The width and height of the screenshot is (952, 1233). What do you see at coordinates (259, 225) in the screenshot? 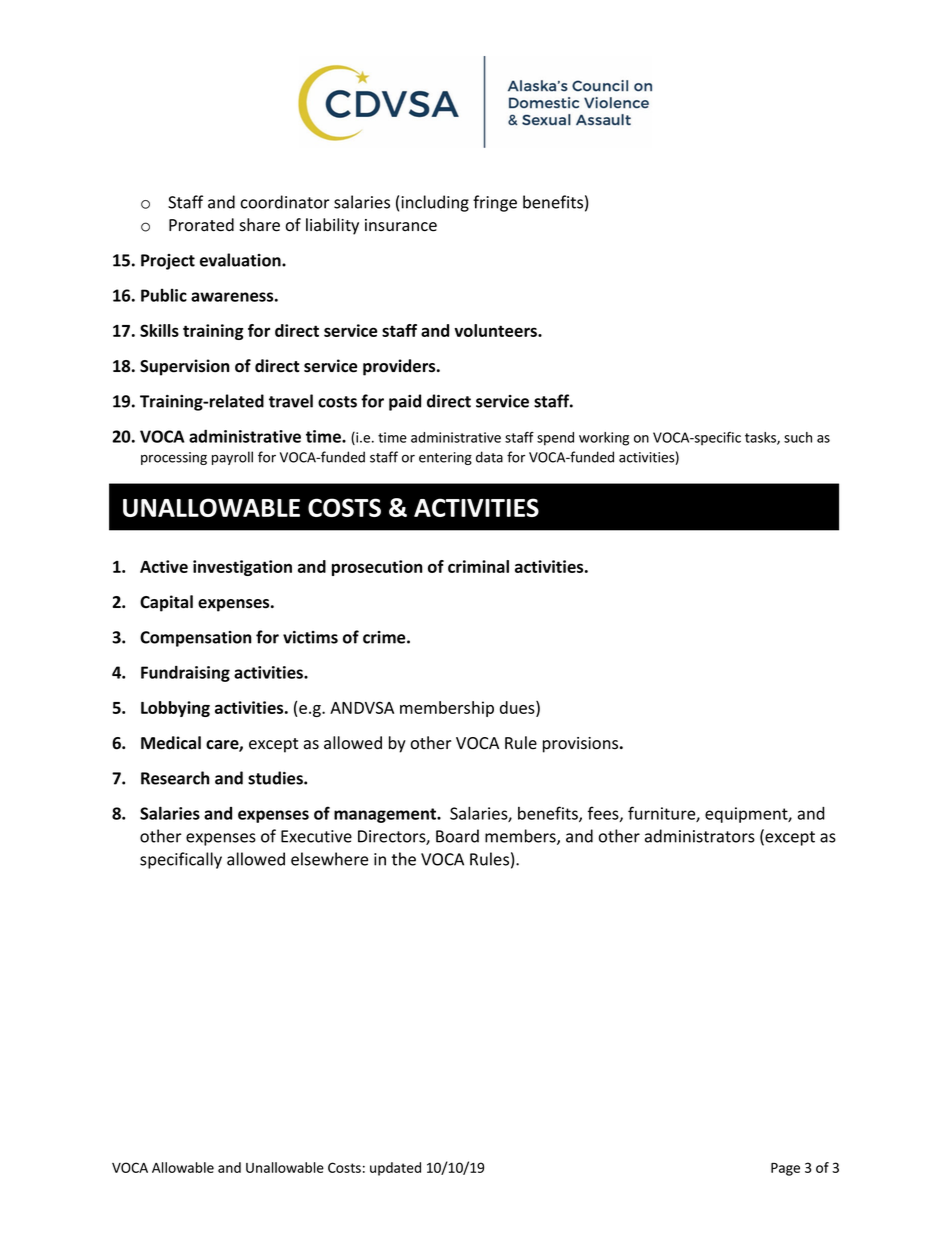
I see `share` at bounding box center [259, 225].
